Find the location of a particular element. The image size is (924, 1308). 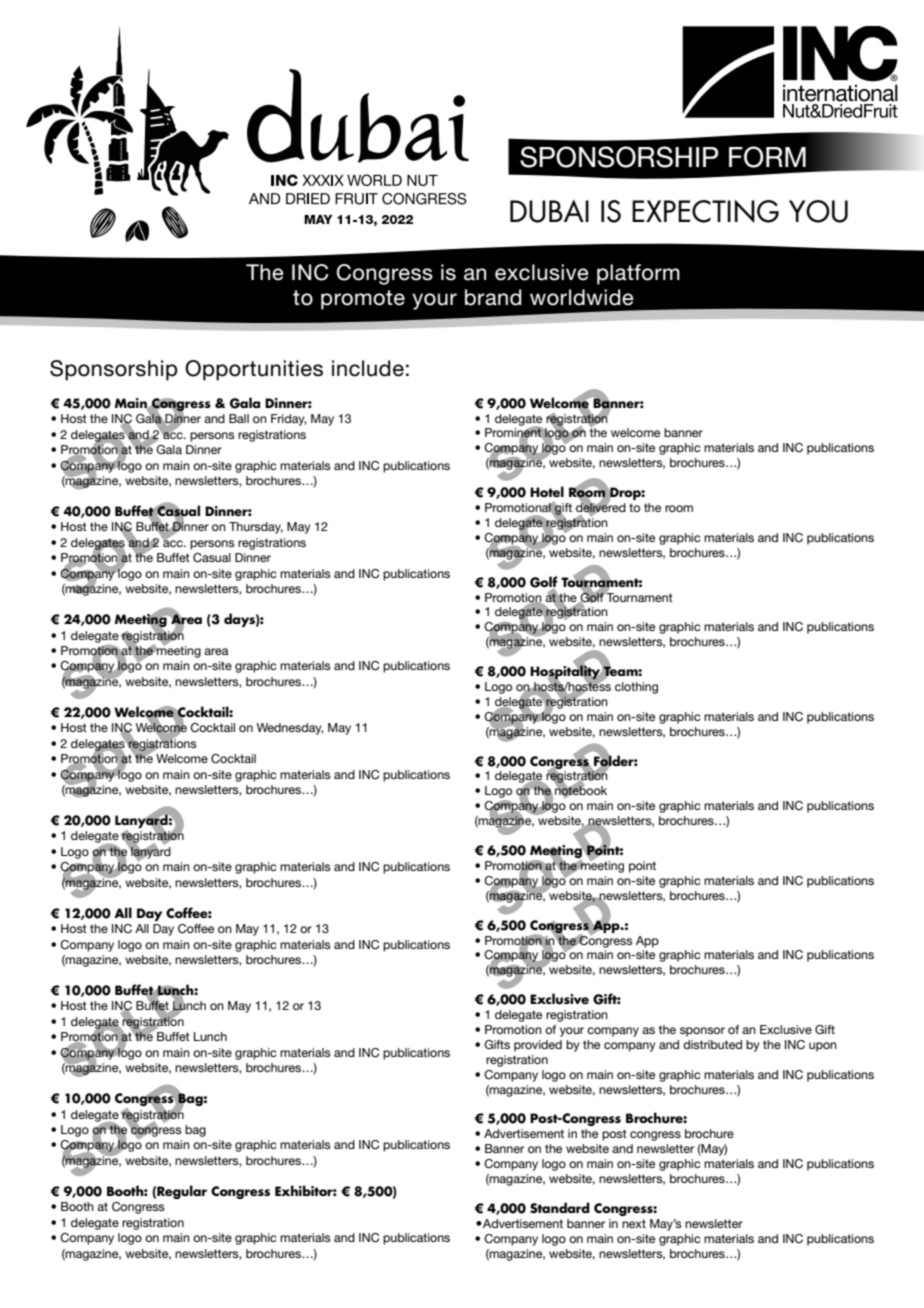

worldwide is located at coordinates (582, 297).
